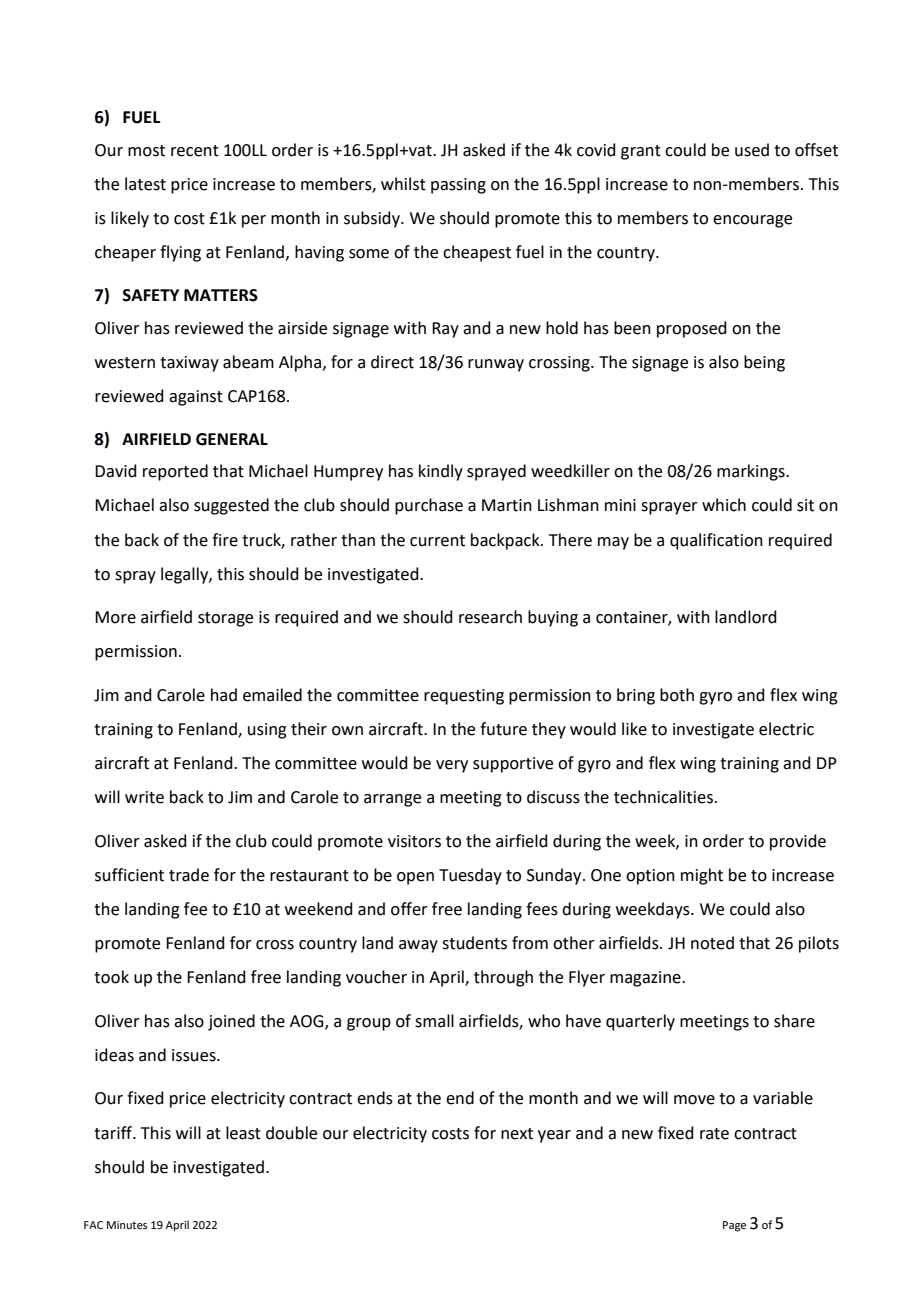  I want to click on Minutes, so click(127, 1225).
